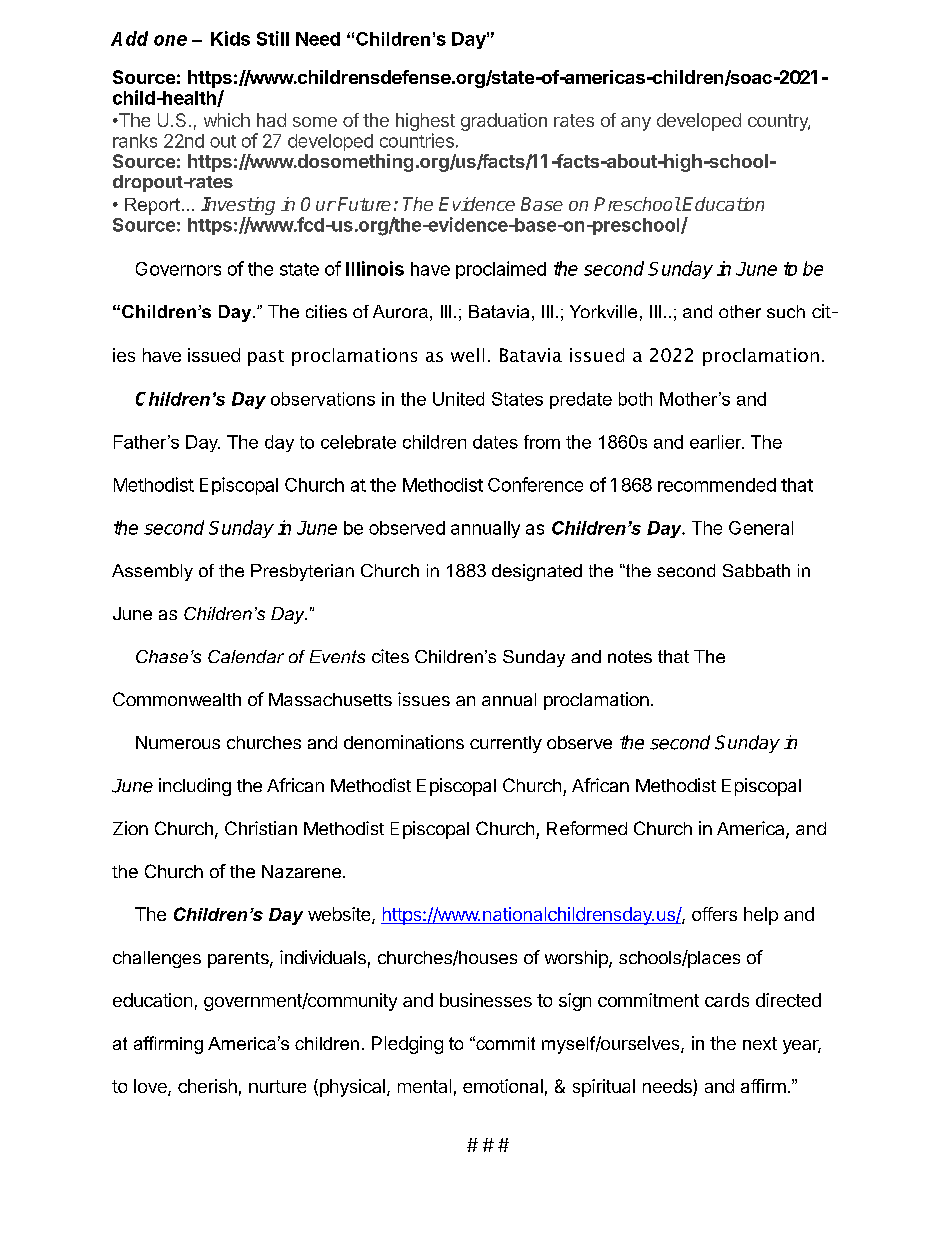 The width and height of the image is (952, 1233). I want to click on emotional, so click(503, 1086).
